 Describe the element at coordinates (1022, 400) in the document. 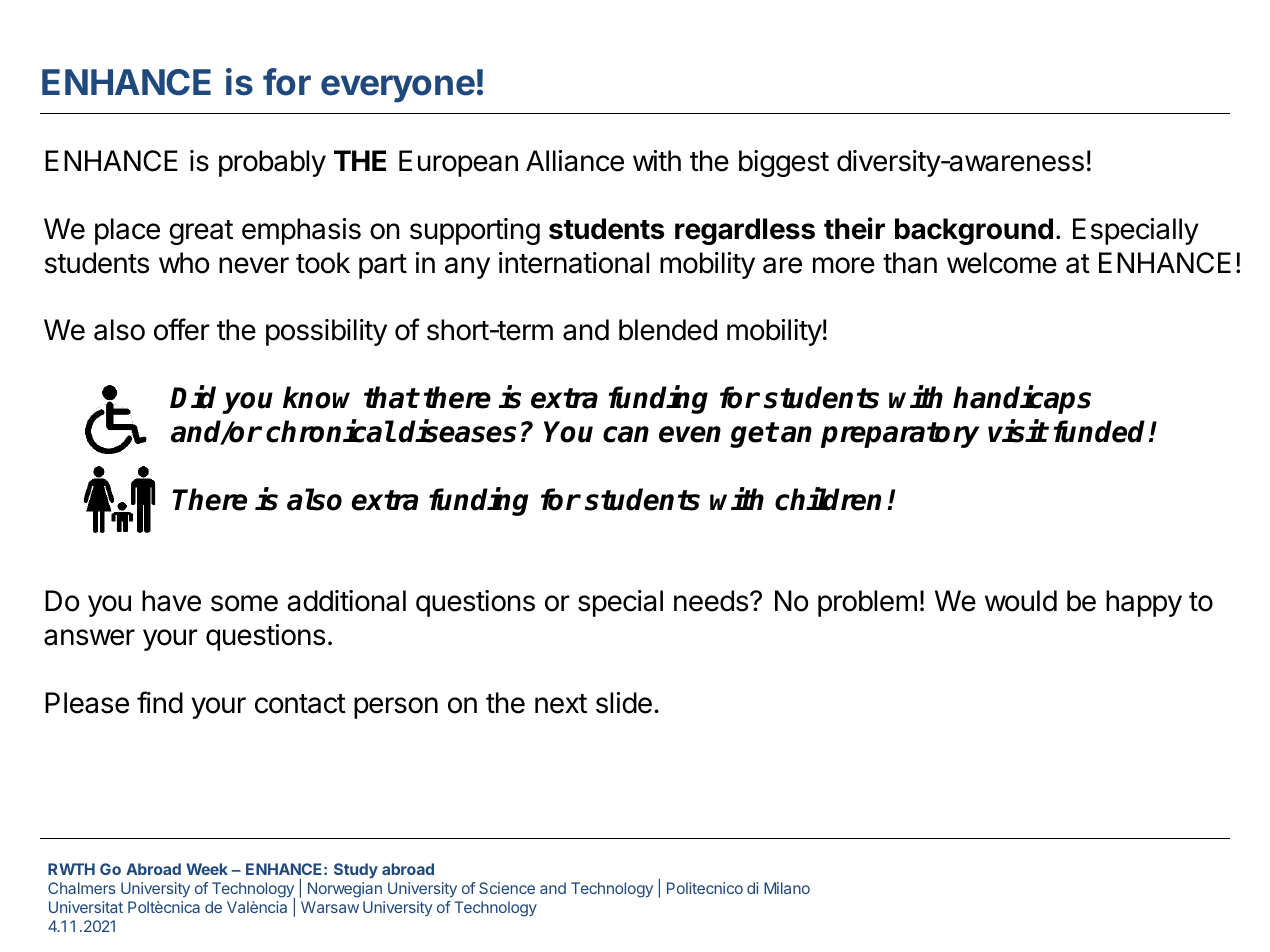

I see `handicaps` at that location.
